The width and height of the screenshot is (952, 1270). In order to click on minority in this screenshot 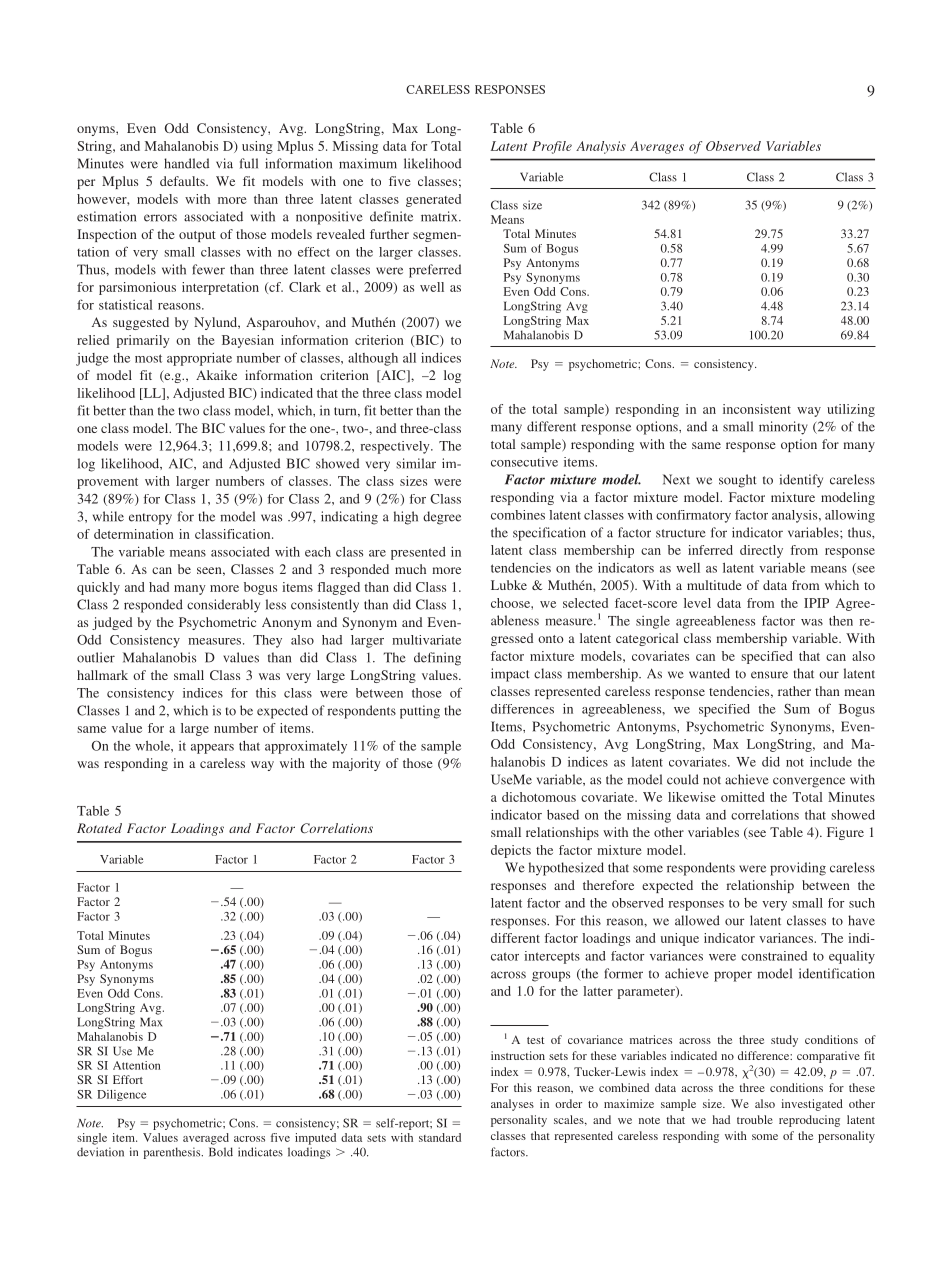, I will do `click(783, 428)`.
